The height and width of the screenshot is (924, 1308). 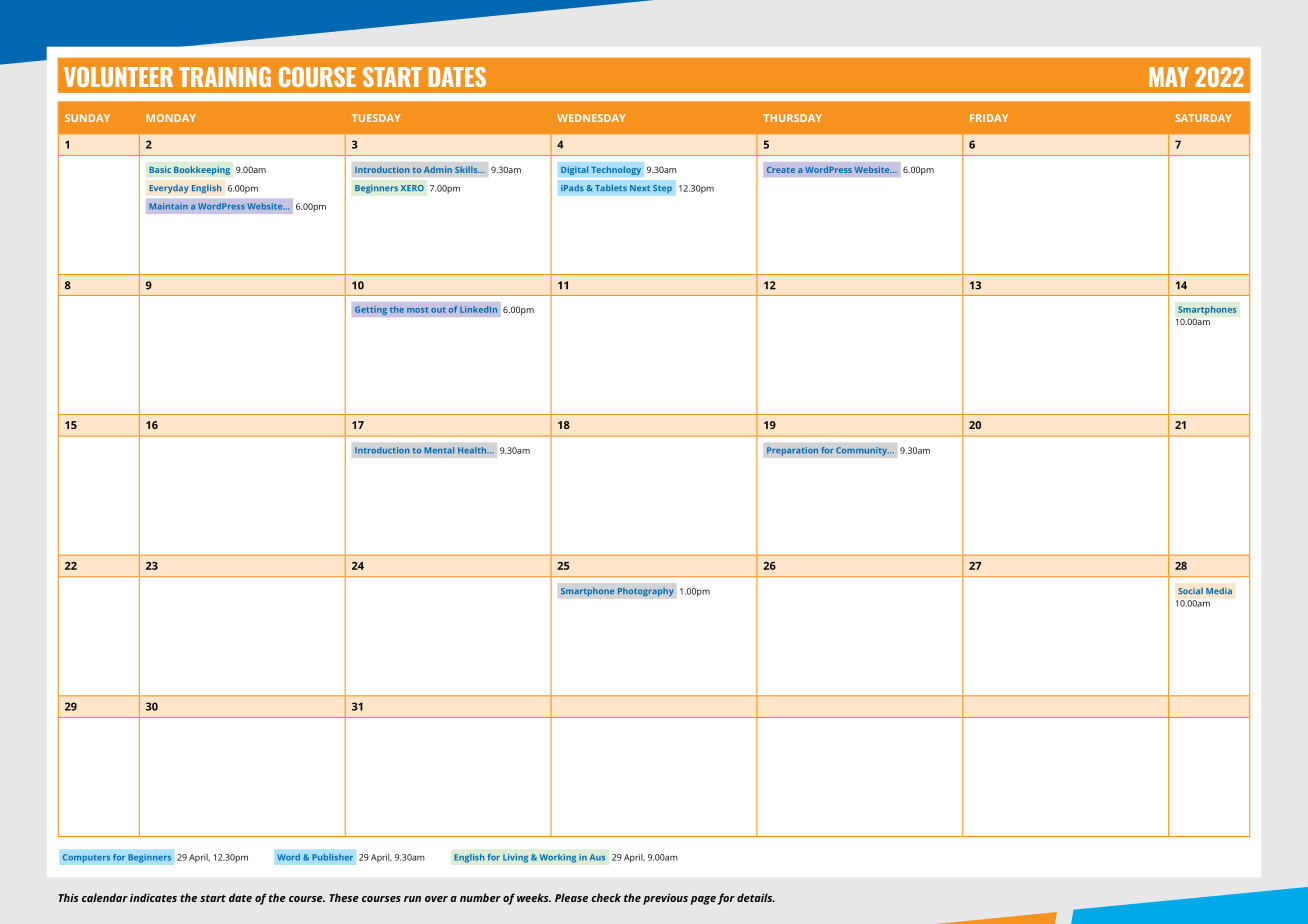 What do you see at coordinates (591, 118) in the screenshot?
I see `WEDNESDAY` at bounding box center [591, 118].
